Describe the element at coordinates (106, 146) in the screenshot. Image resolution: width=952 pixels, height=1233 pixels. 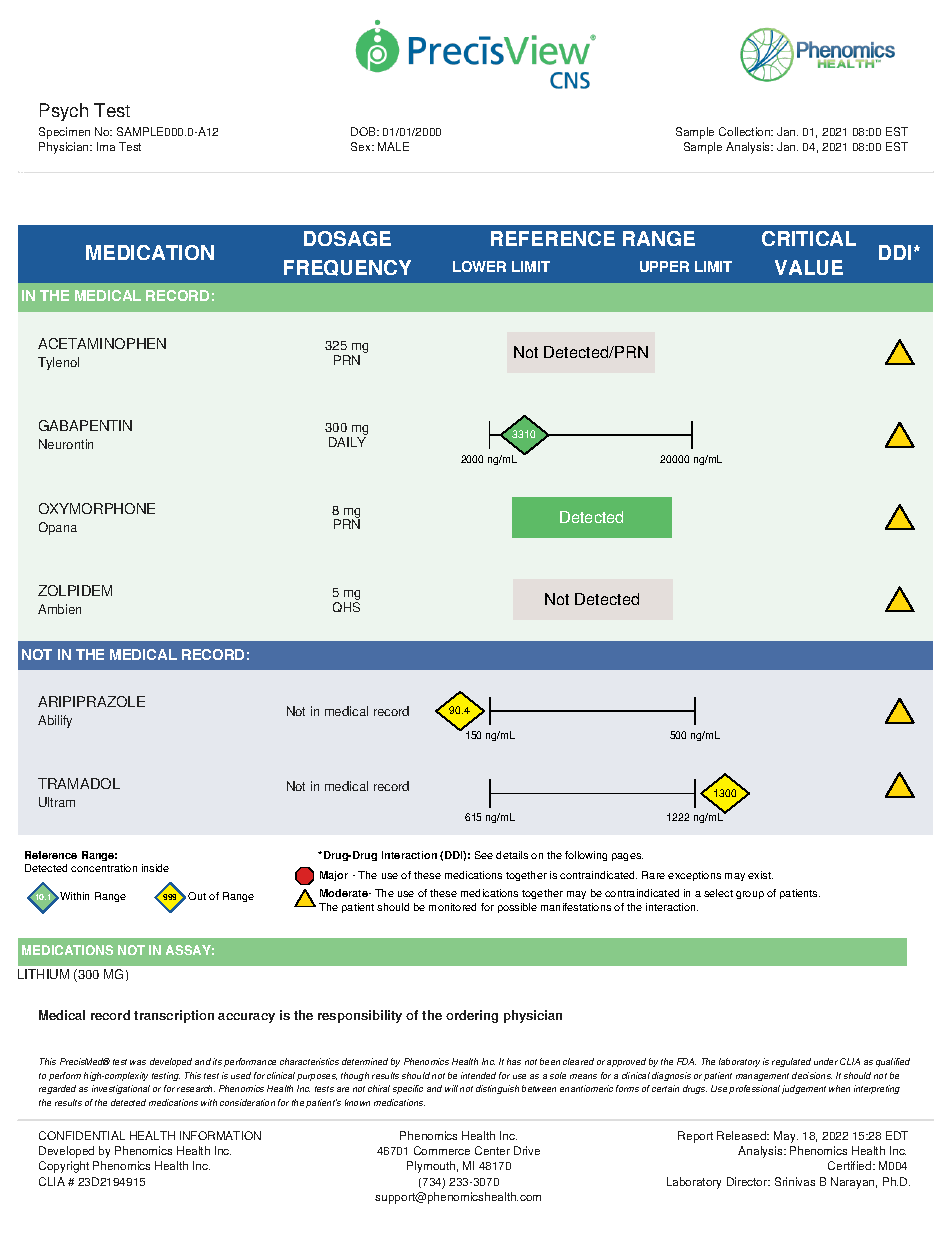
I see `Ima` at that location.
